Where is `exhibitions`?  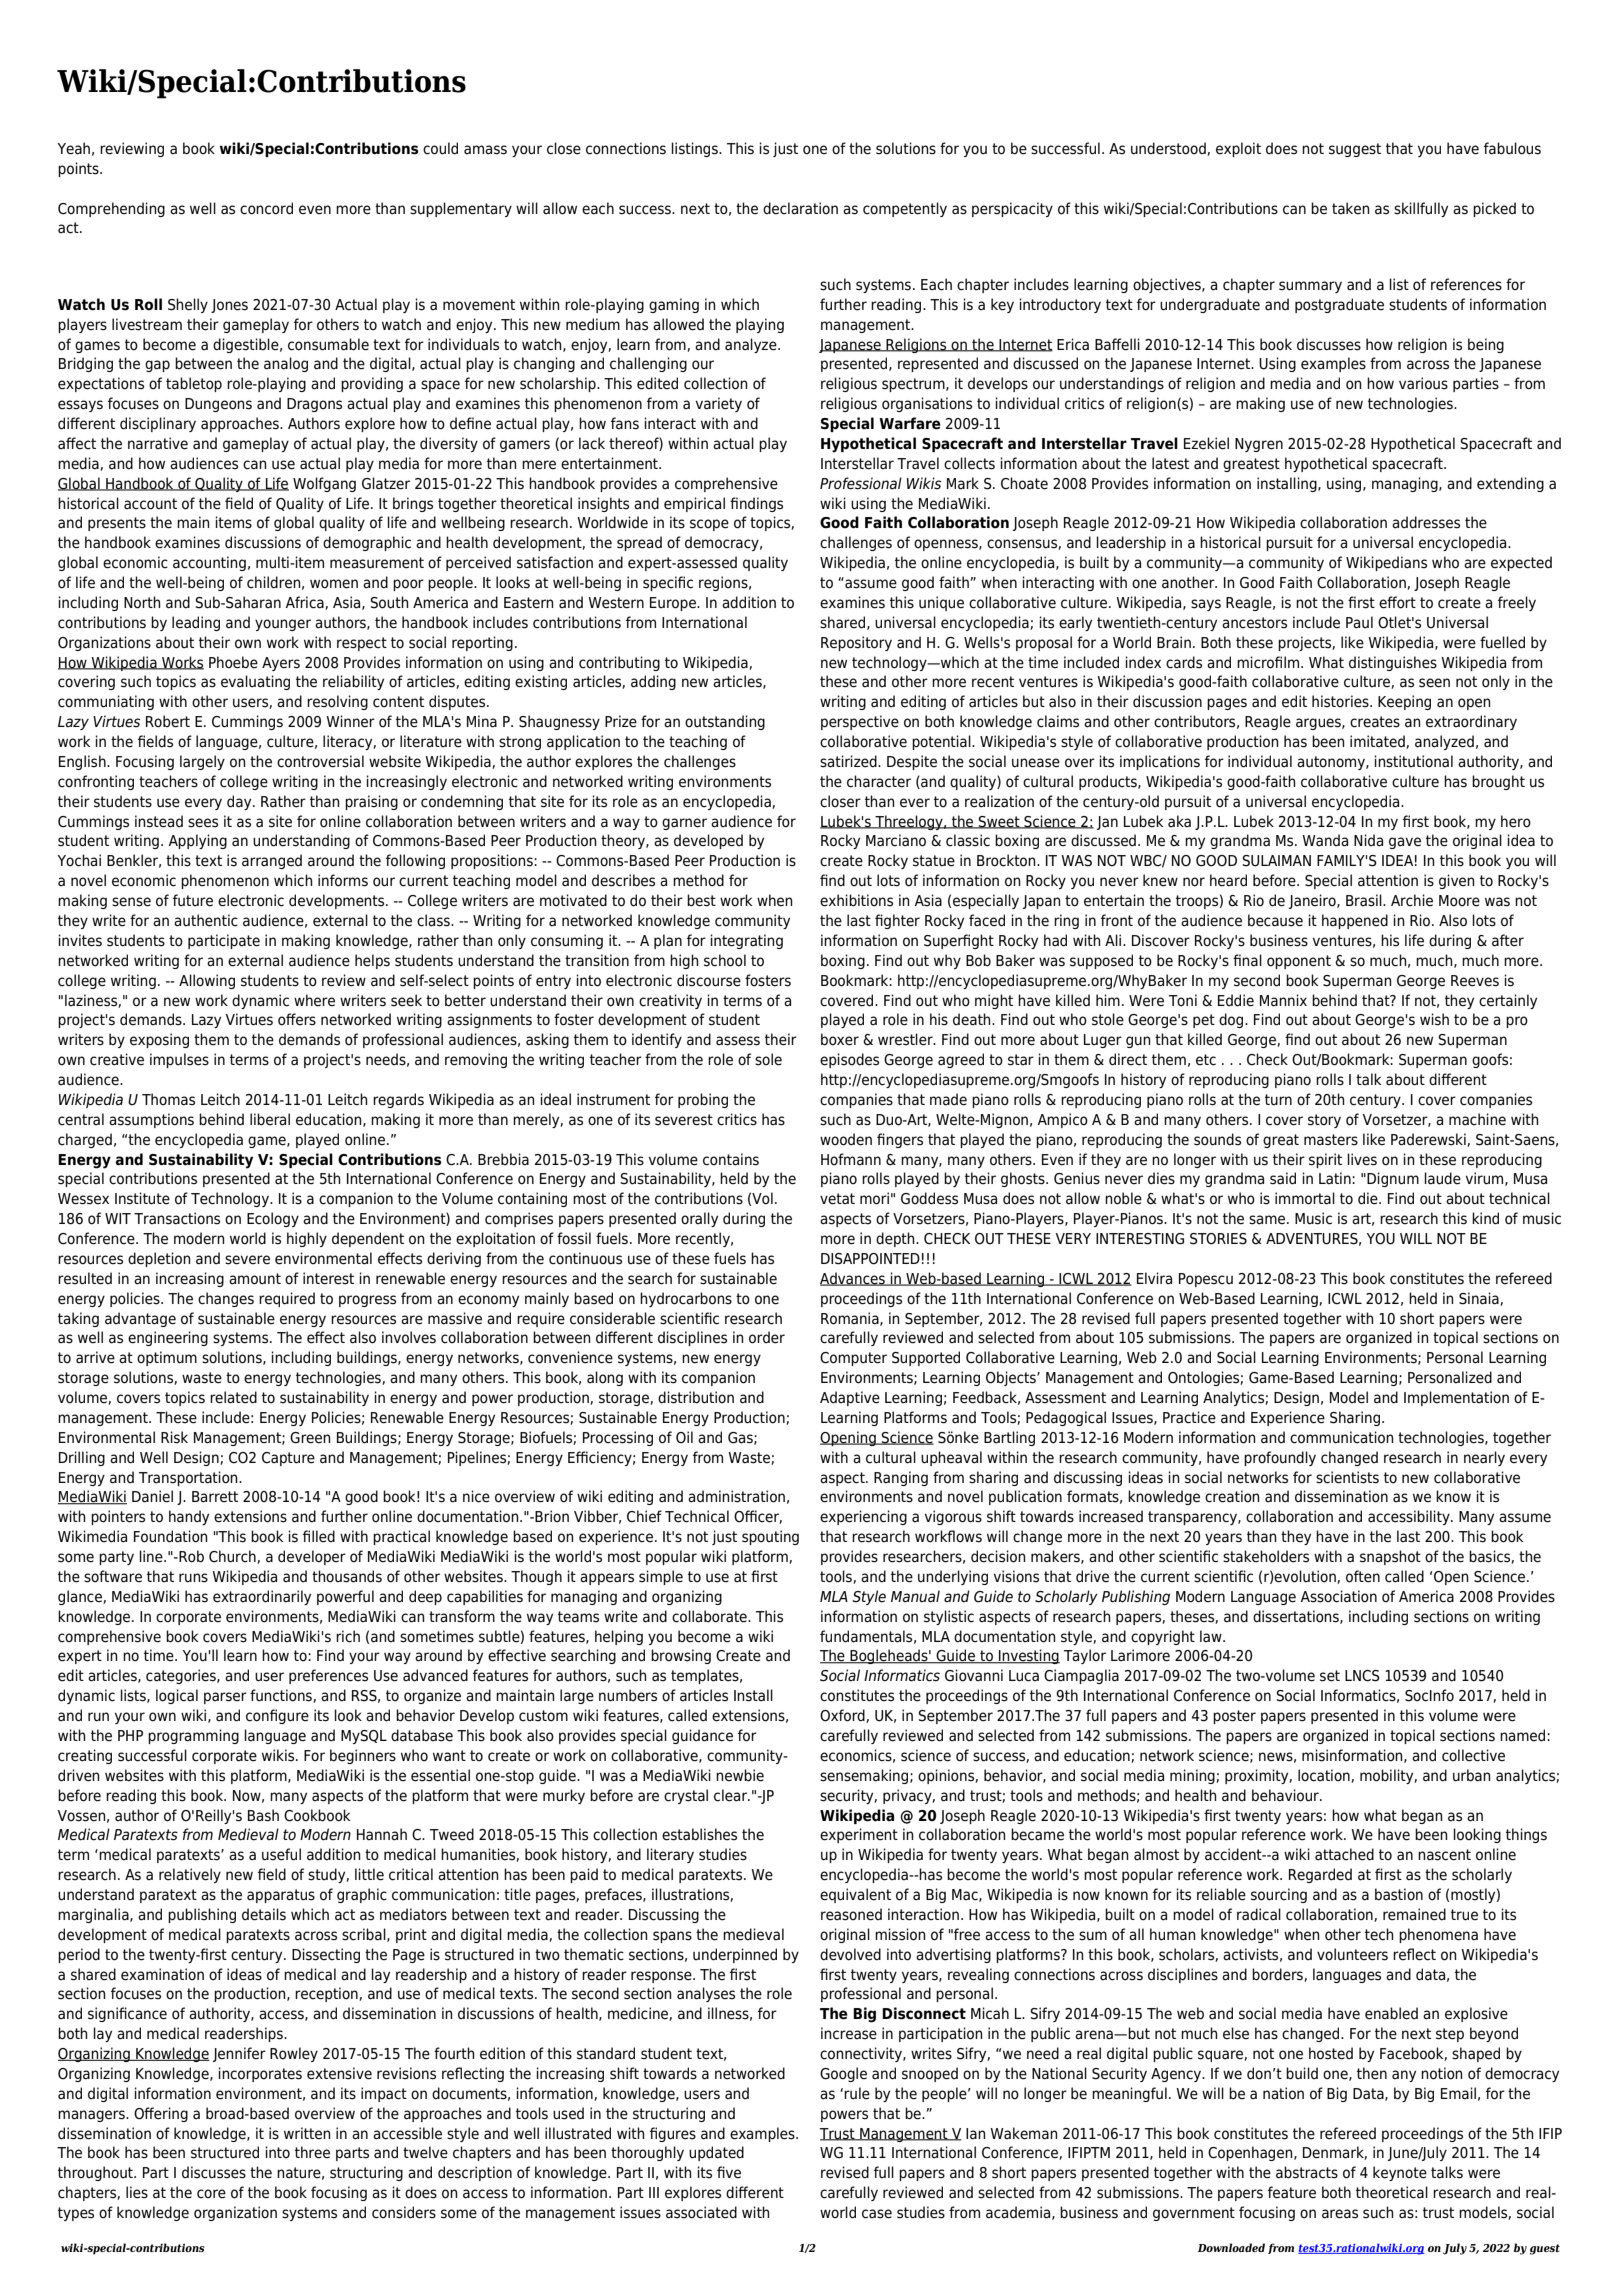
exhibitions is located at coordinates (856, 900).
